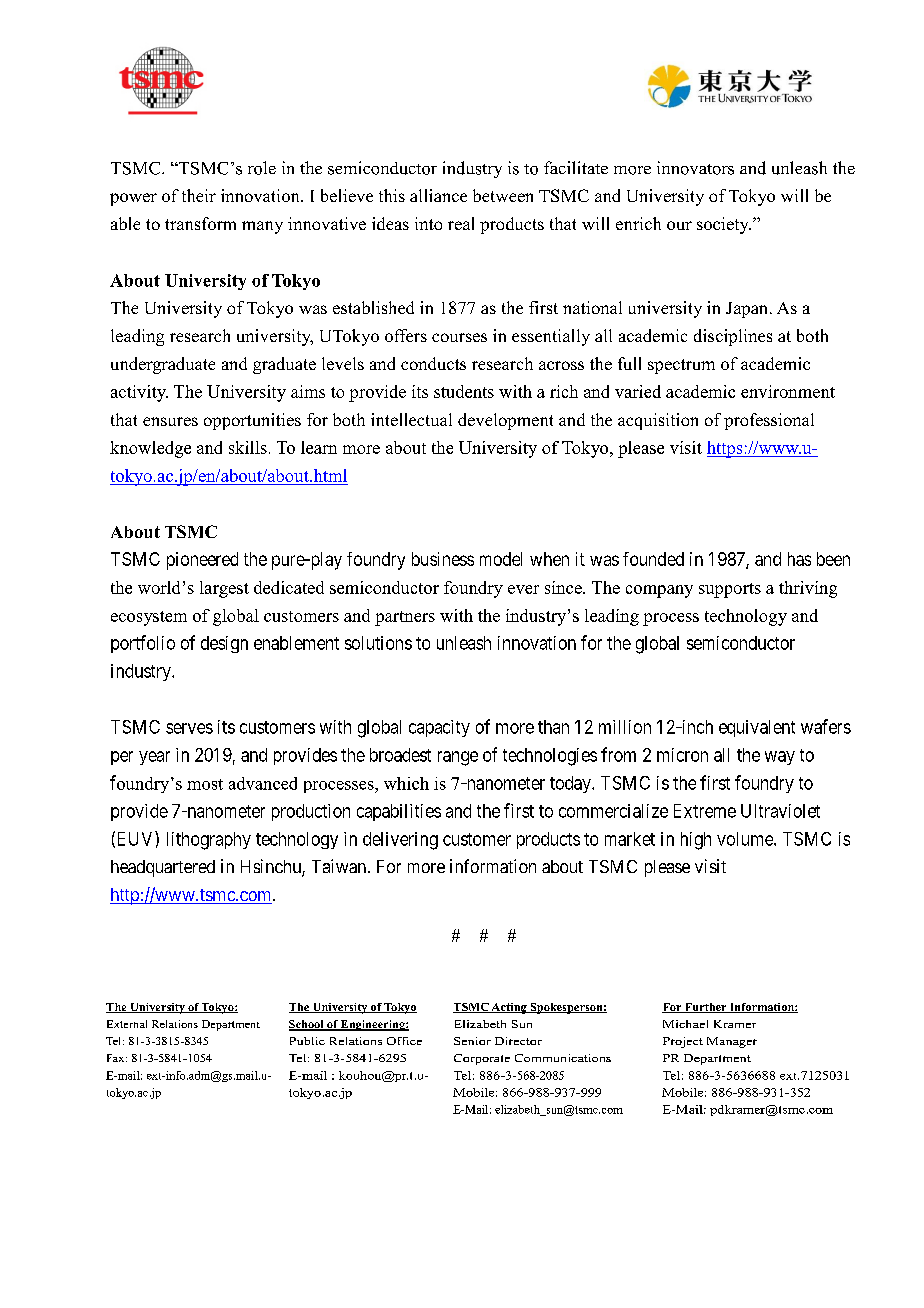 This document has height=1308, width=924. I want to click on supports, so click(730, 590).
